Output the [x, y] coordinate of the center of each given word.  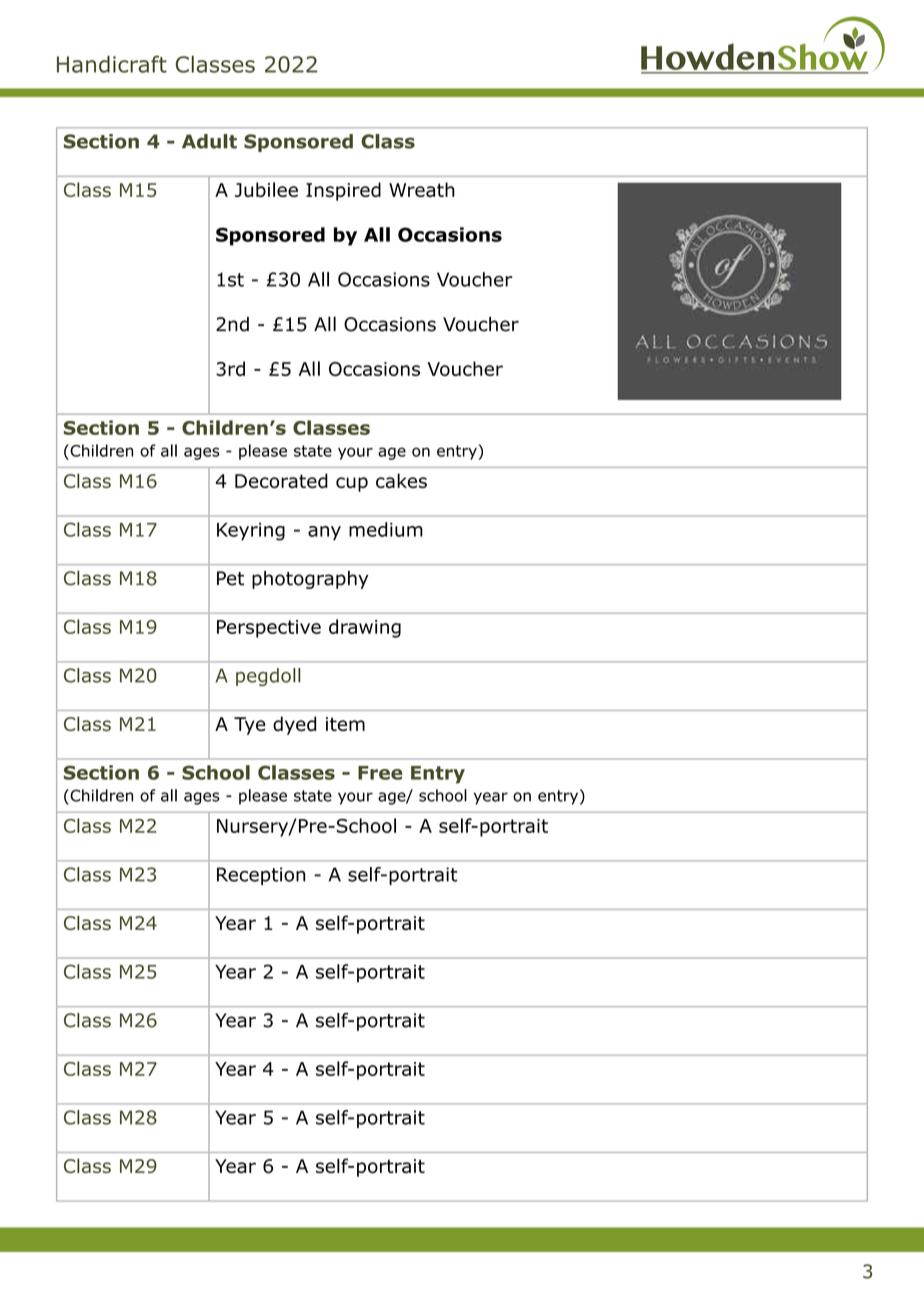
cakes [401, 480]
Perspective [269, 629]
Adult [209, 141]
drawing [365, 628]
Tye [250, 726]
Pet [230, 578]
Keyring [251, 532]
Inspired [343, 191]
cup [352, 484]
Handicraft [112, 64]
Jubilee [266, 189]
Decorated [281, 480]
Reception [261, 876]
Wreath [422, 189]
